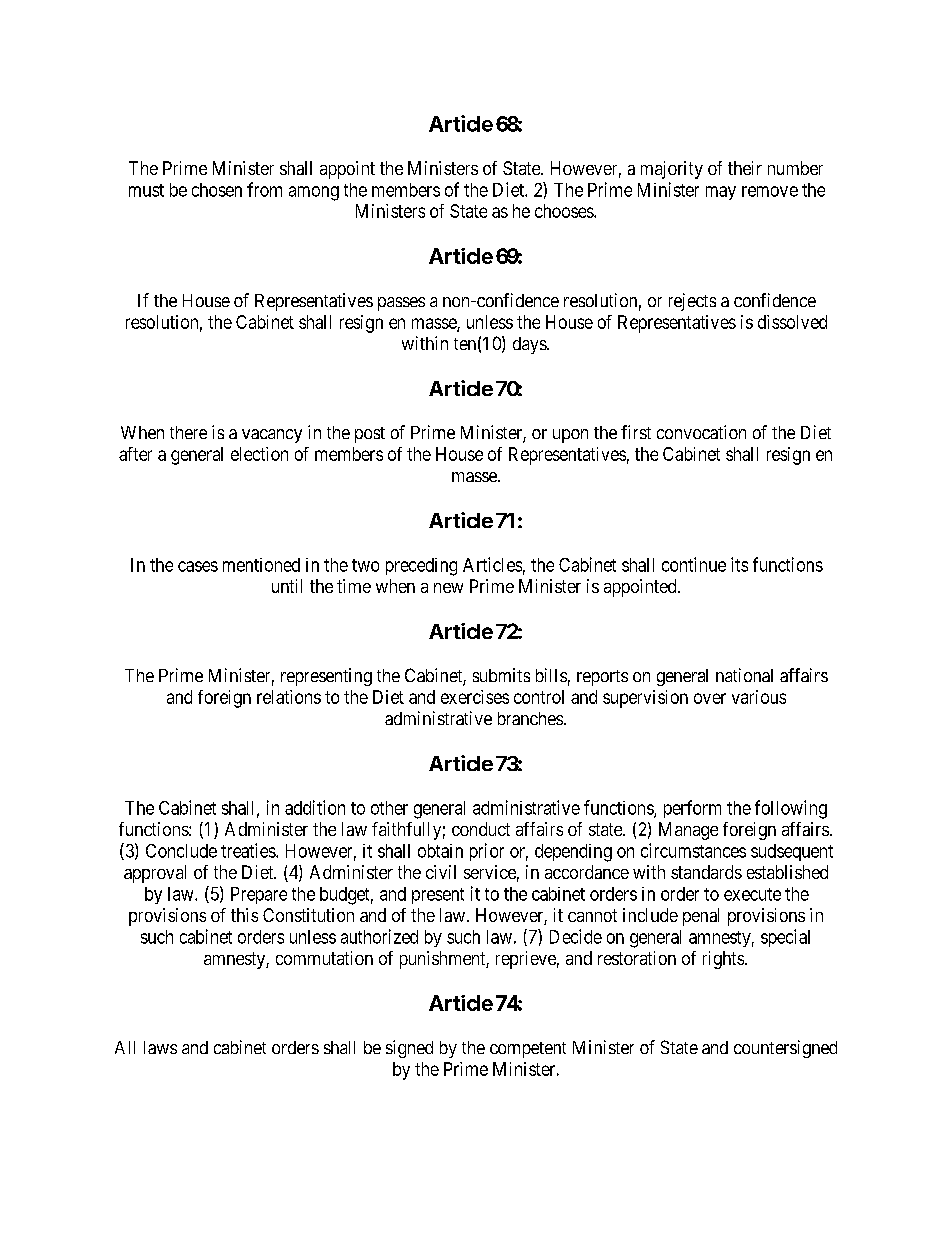 The image size is (952, 1233). Describe the element at coordinates (259, 454) in the document. I see `election` at that location.
